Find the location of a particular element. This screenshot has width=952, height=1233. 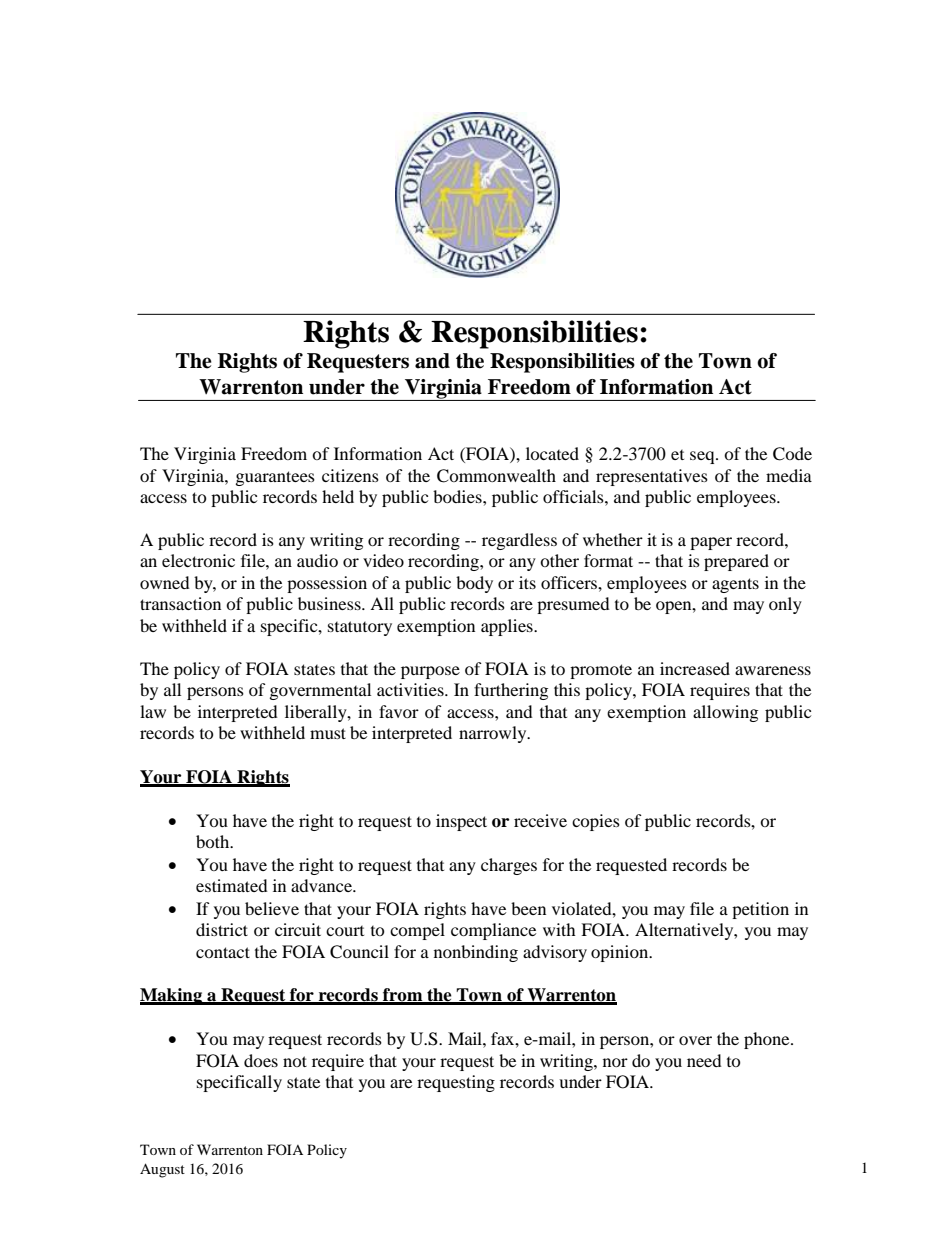

both is located at coordinates (214, 841).
